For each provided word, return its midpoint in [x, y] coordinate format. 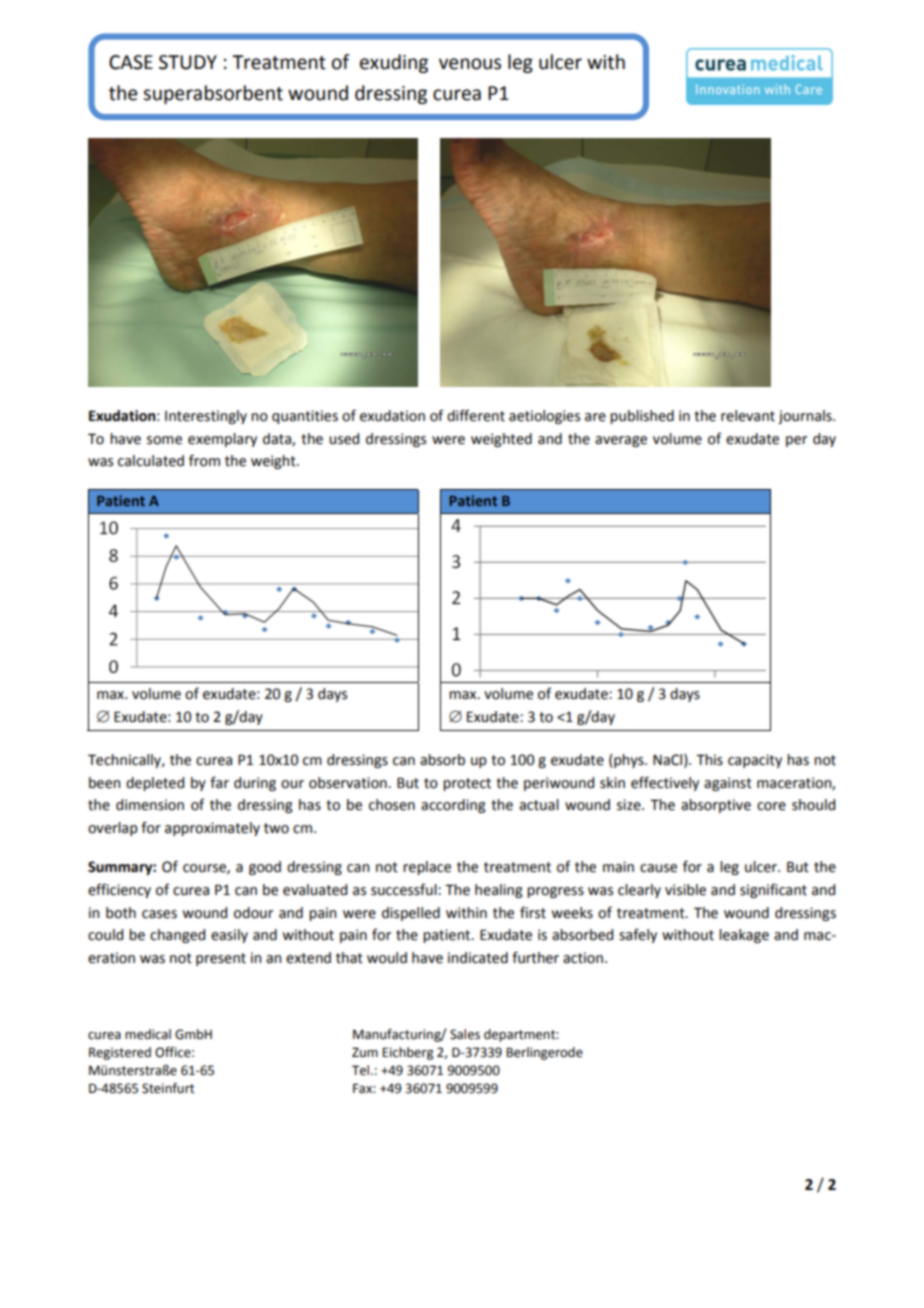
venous [470, 64]
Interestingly [206, 417]
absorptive [716, 806]
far [219, 782]
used [344, 439]
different [476, 415]
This [709, 760]
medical [148, 1034]
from [204, 460]
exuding [394, 63]
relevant [748, 416]
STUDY [188, 62]
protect [467, 784]
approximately [212, 829]
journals [806, 417]
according [453, 806]
